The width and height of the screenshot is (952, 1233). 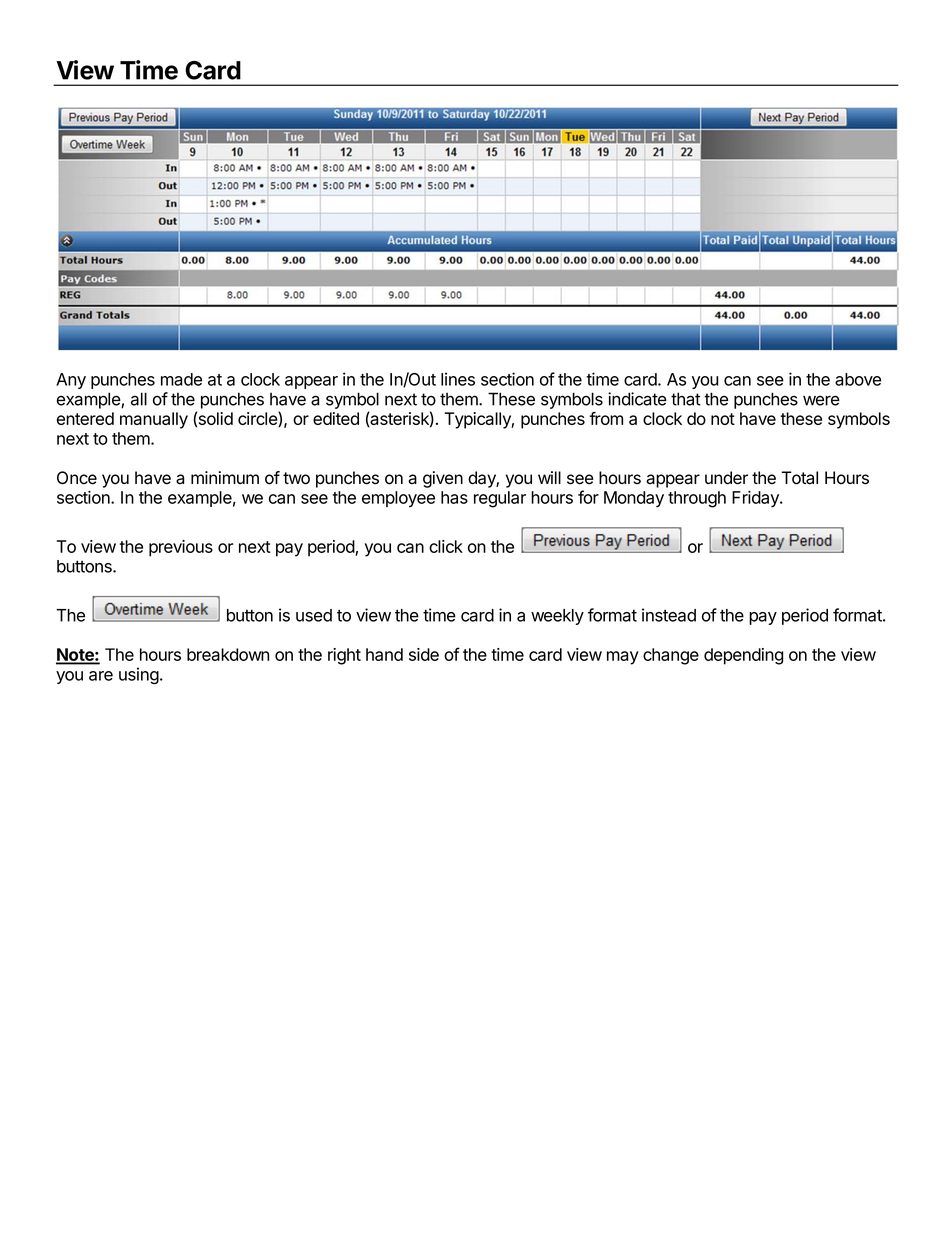 What do you see at coordinates (458, 379) in the screenshot?
I see `lines` at bounding box center [458, 379].
